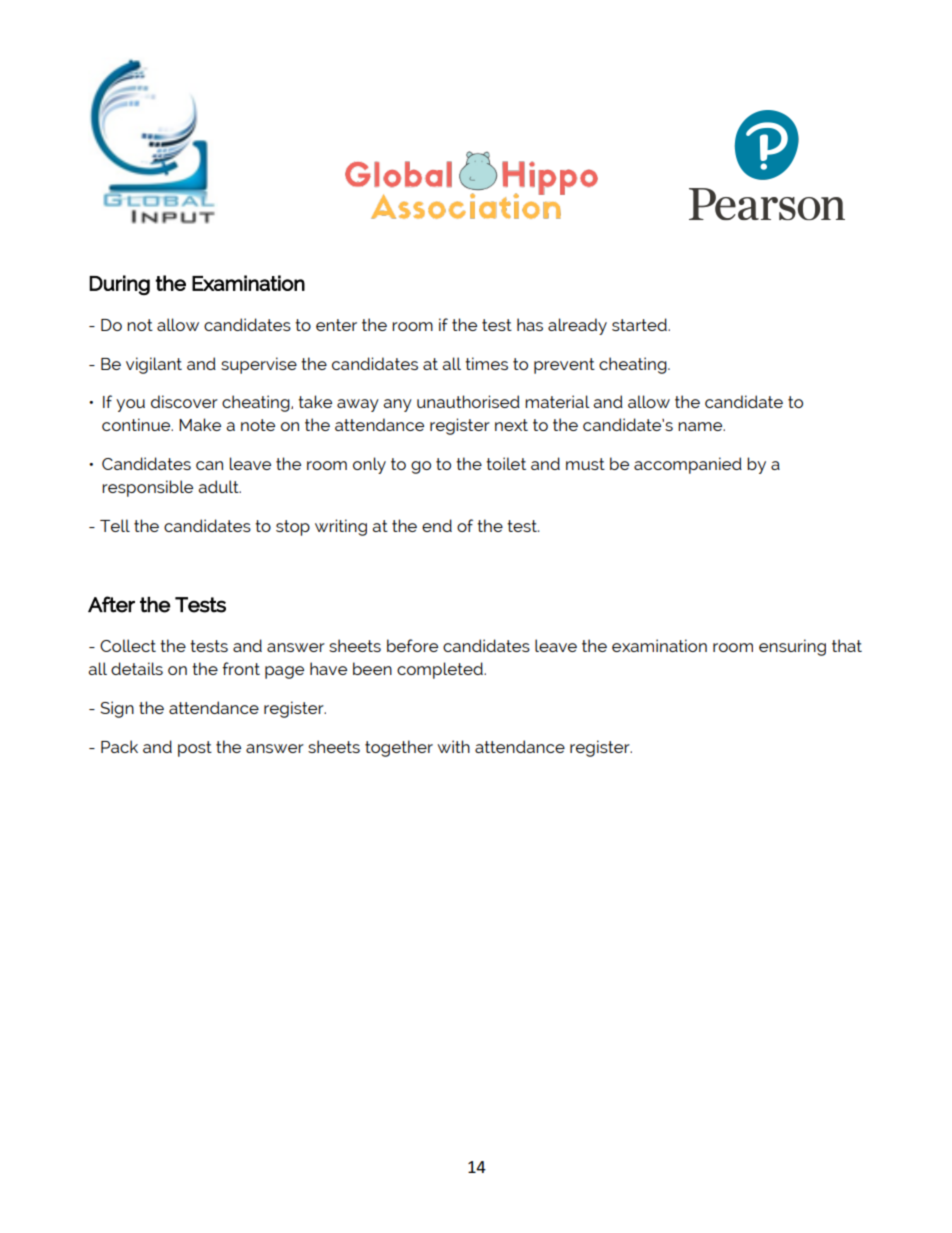 The image size is (952, 1233). I want to click on Tell, so click(115, 525).
